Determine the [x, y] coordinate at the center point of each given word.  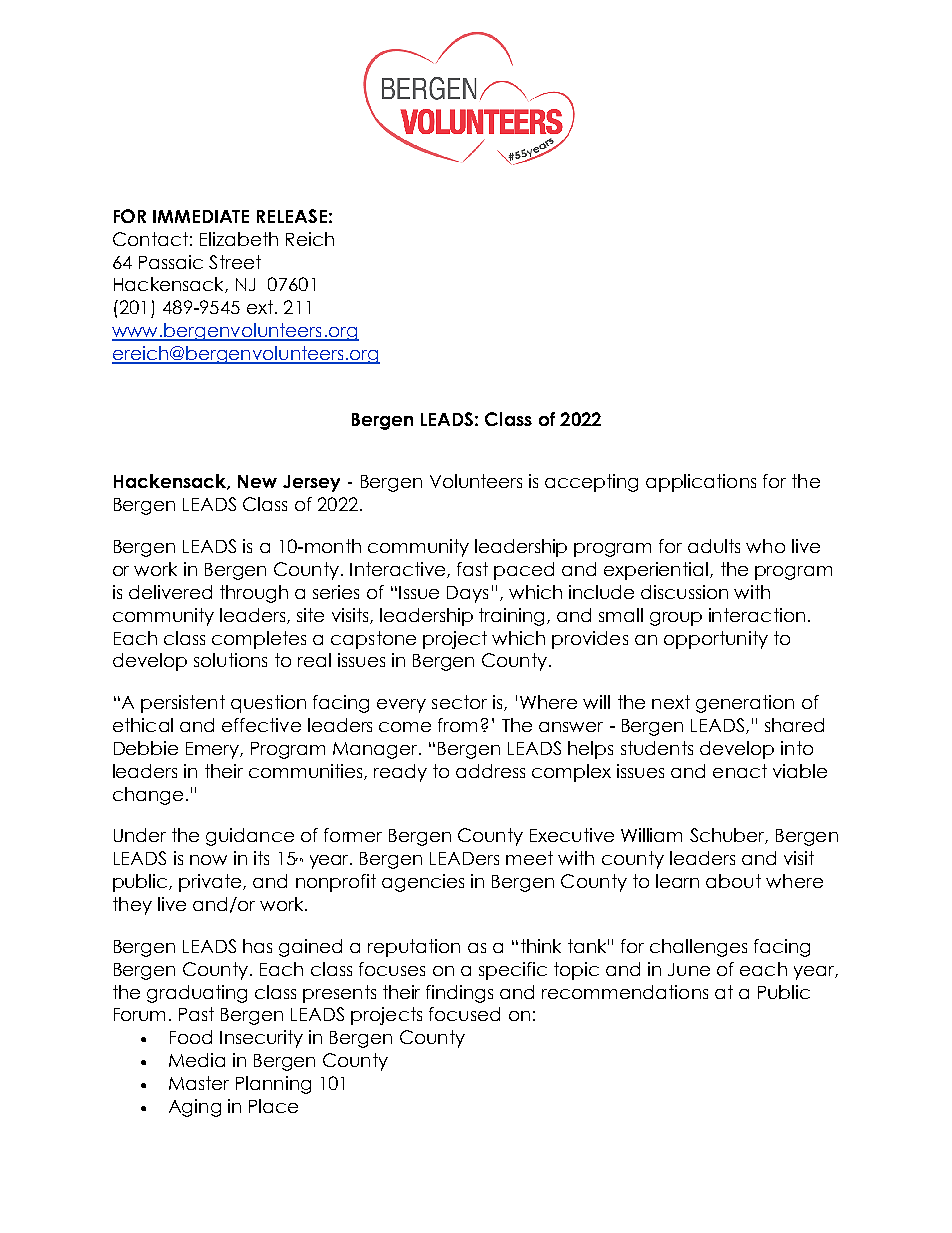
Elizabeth [239, 239]
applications [701, 483]
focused [464, 1014]
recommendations [625, 992]
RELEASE [292, 216]
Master [199, 1083]
